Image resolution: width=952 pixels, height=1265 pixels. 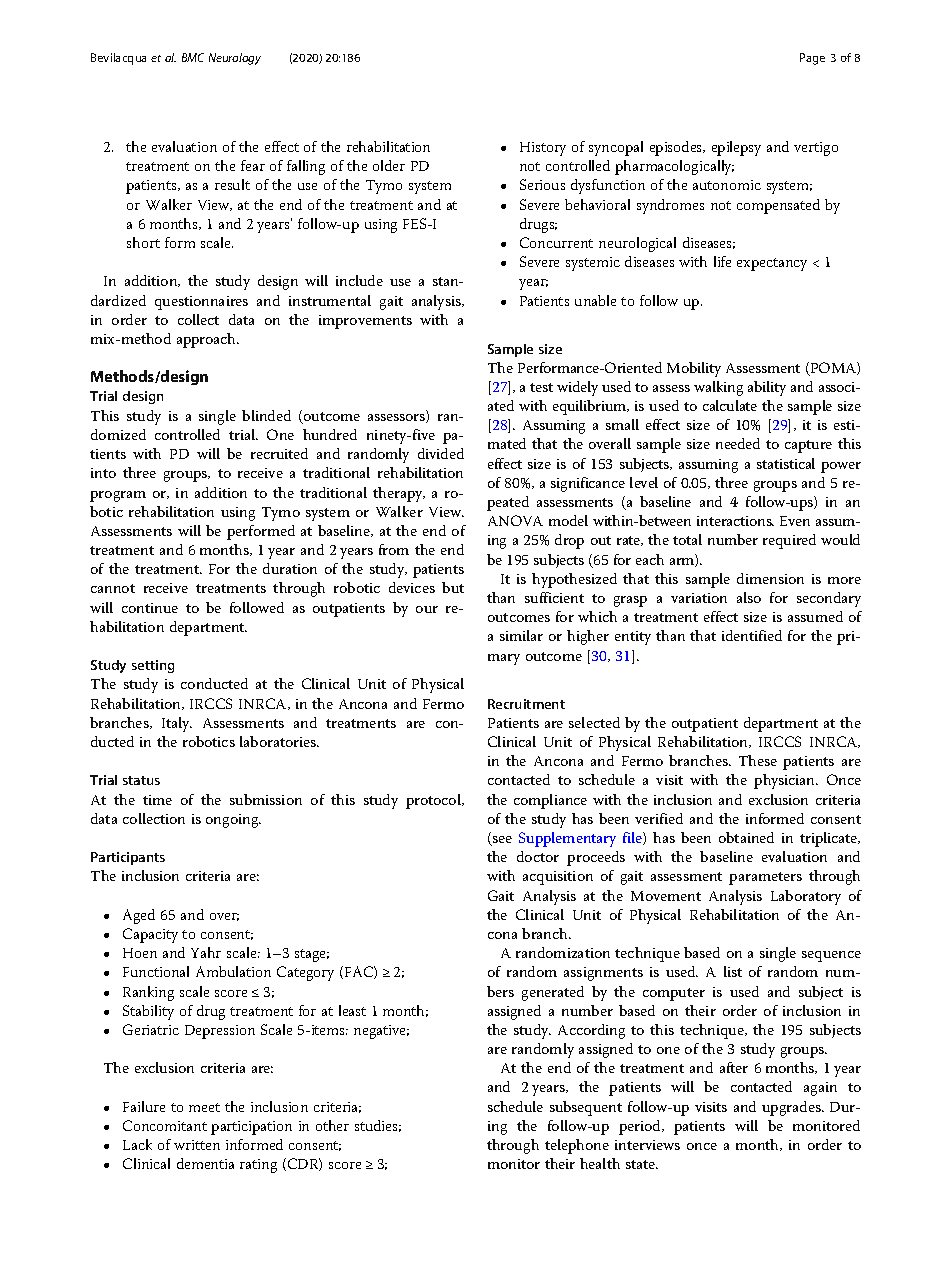 What do you see at coordinates (812, 59) in the screenshot?
I see `Page` at bounding box center [812, 59].
